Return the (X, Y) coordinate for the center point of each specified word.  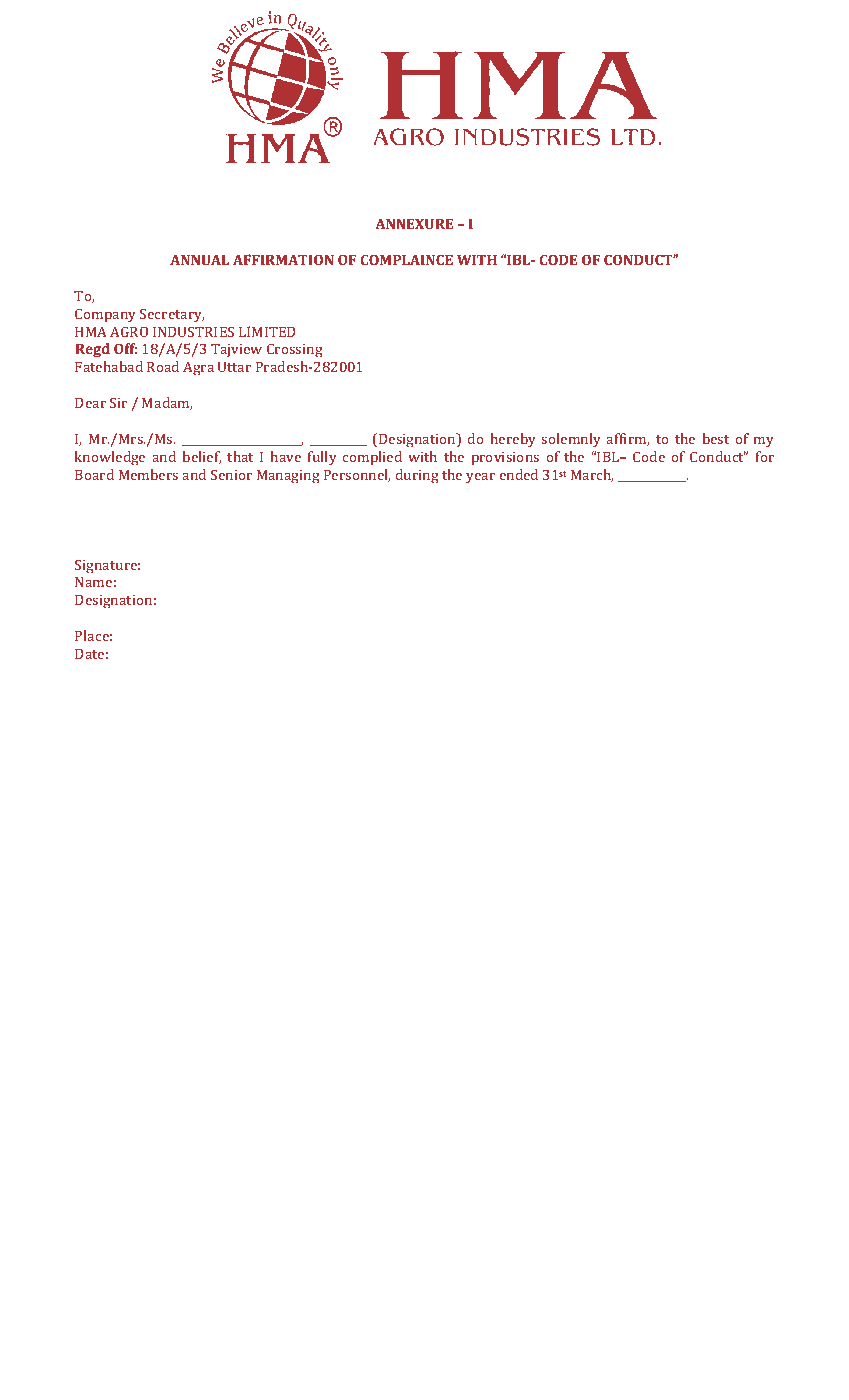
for (765, 456)
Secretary (172, 315)
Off (125, 348)
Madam (167, 403)
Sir (118, 402)
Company (105, 315)
